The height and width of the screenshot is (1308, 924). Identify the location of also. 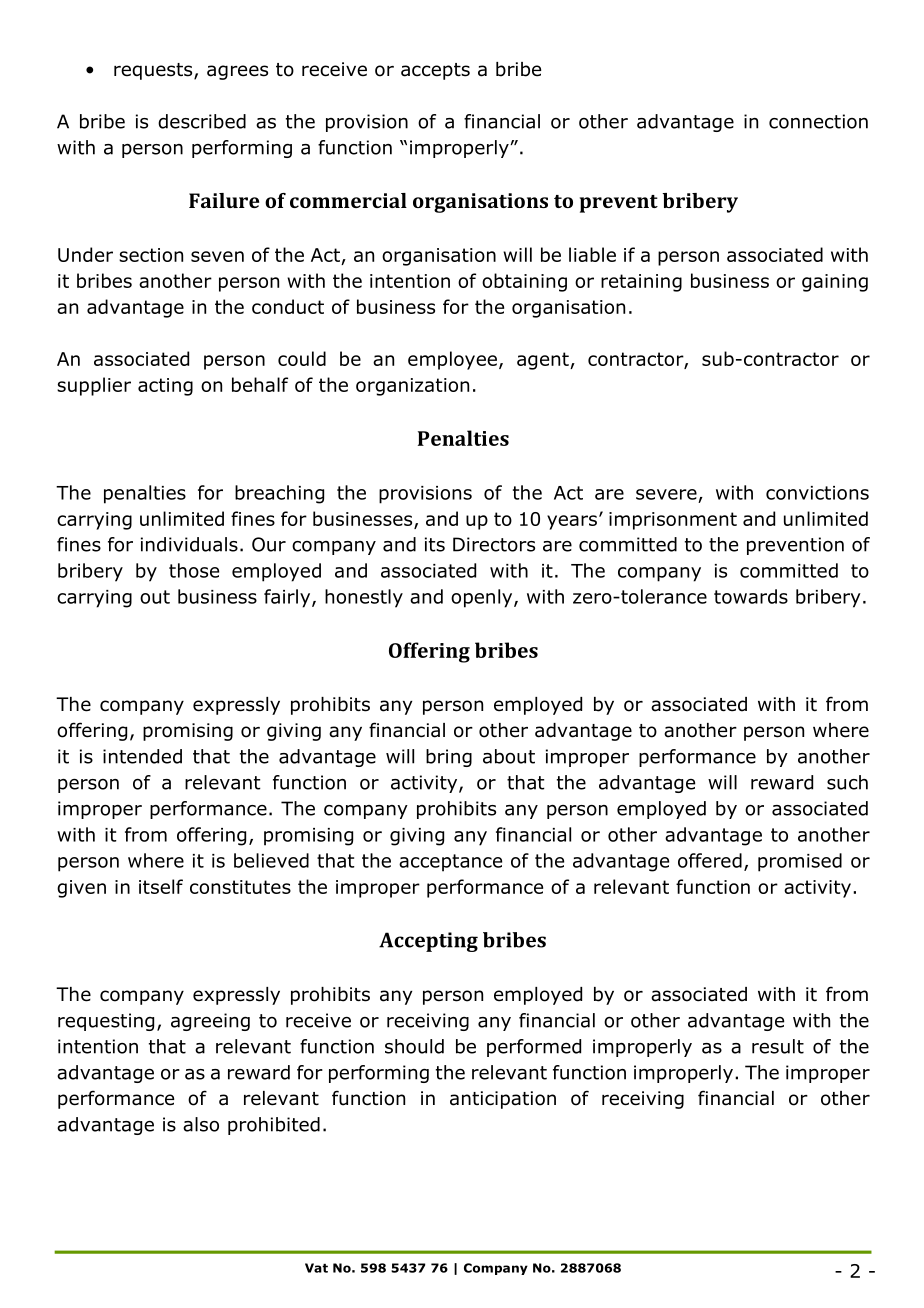
(201, 1124).
